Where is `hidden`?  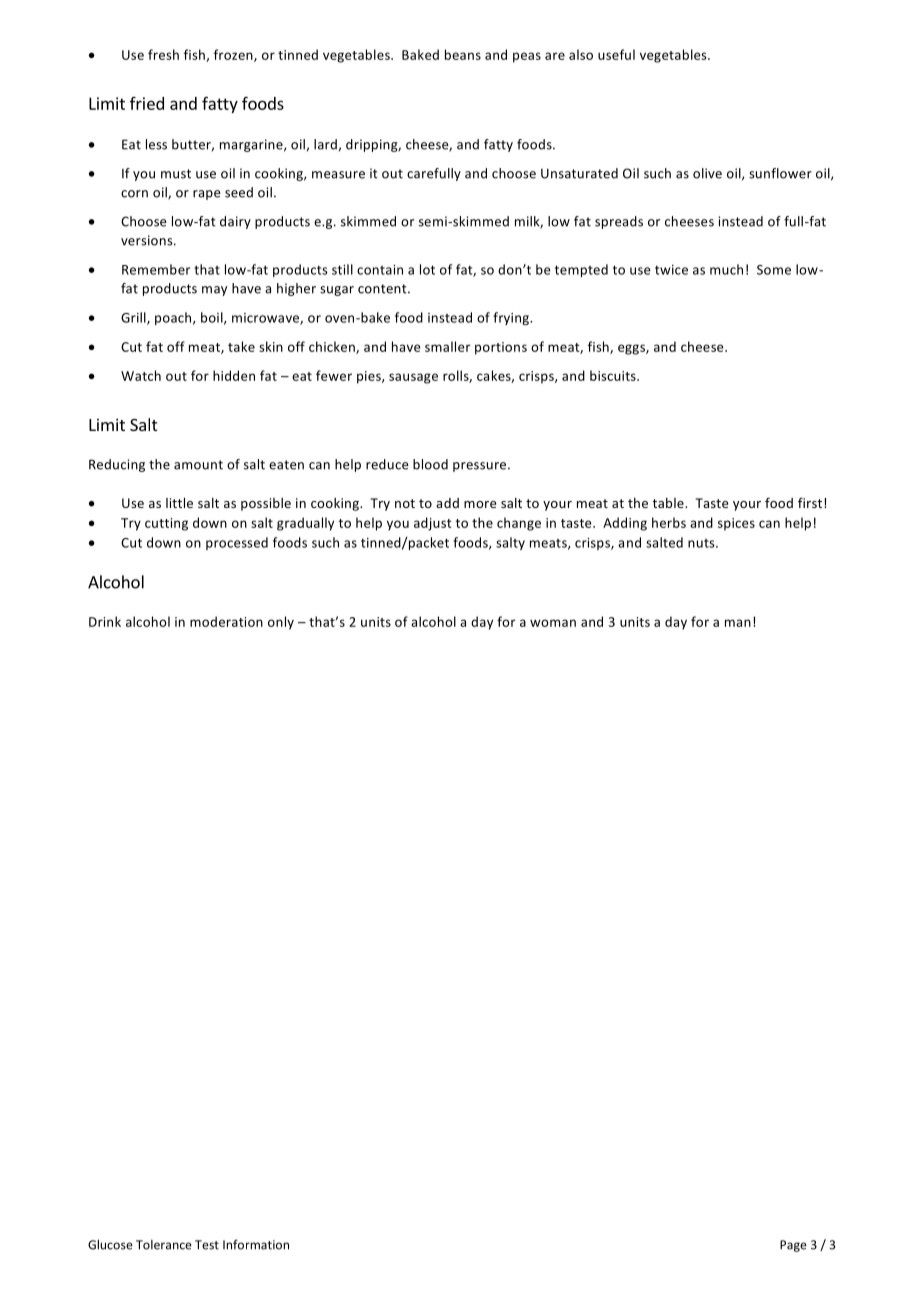
hidden is located at coordinates (234, 375).
